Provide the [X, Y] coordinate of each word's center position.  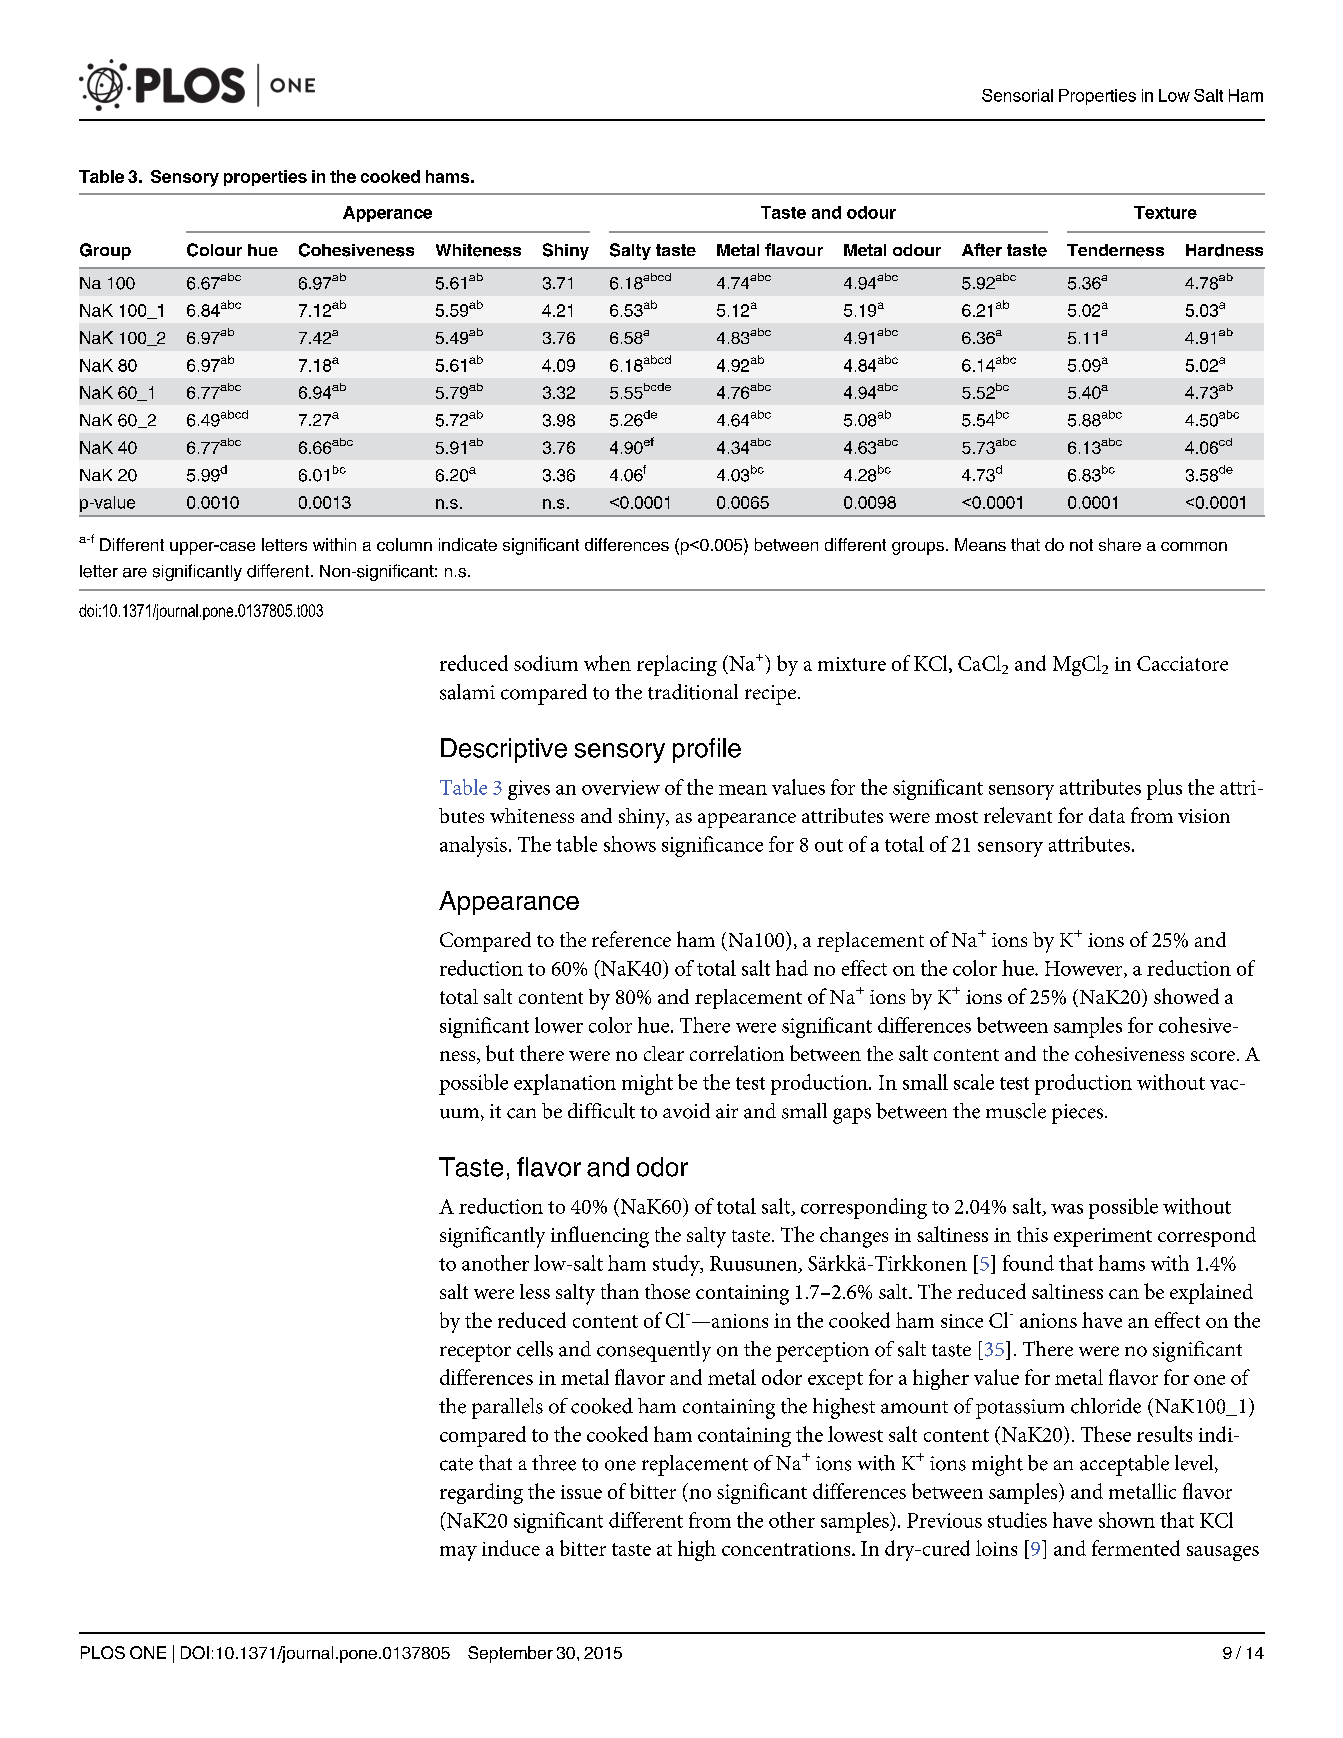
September [510, 1654]
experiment [1103, 1237]
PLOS [103, 1652]
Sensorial [1017, 95]
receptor [475, 1353]
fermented [1136, 1548]
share [1120, 544]
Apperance [387, 214]
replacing [677, 665]
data [1107, 815]
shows [630, 844]
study [677, 1265]
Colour [214, 250]
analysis [473, 846]
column [404, 544]
